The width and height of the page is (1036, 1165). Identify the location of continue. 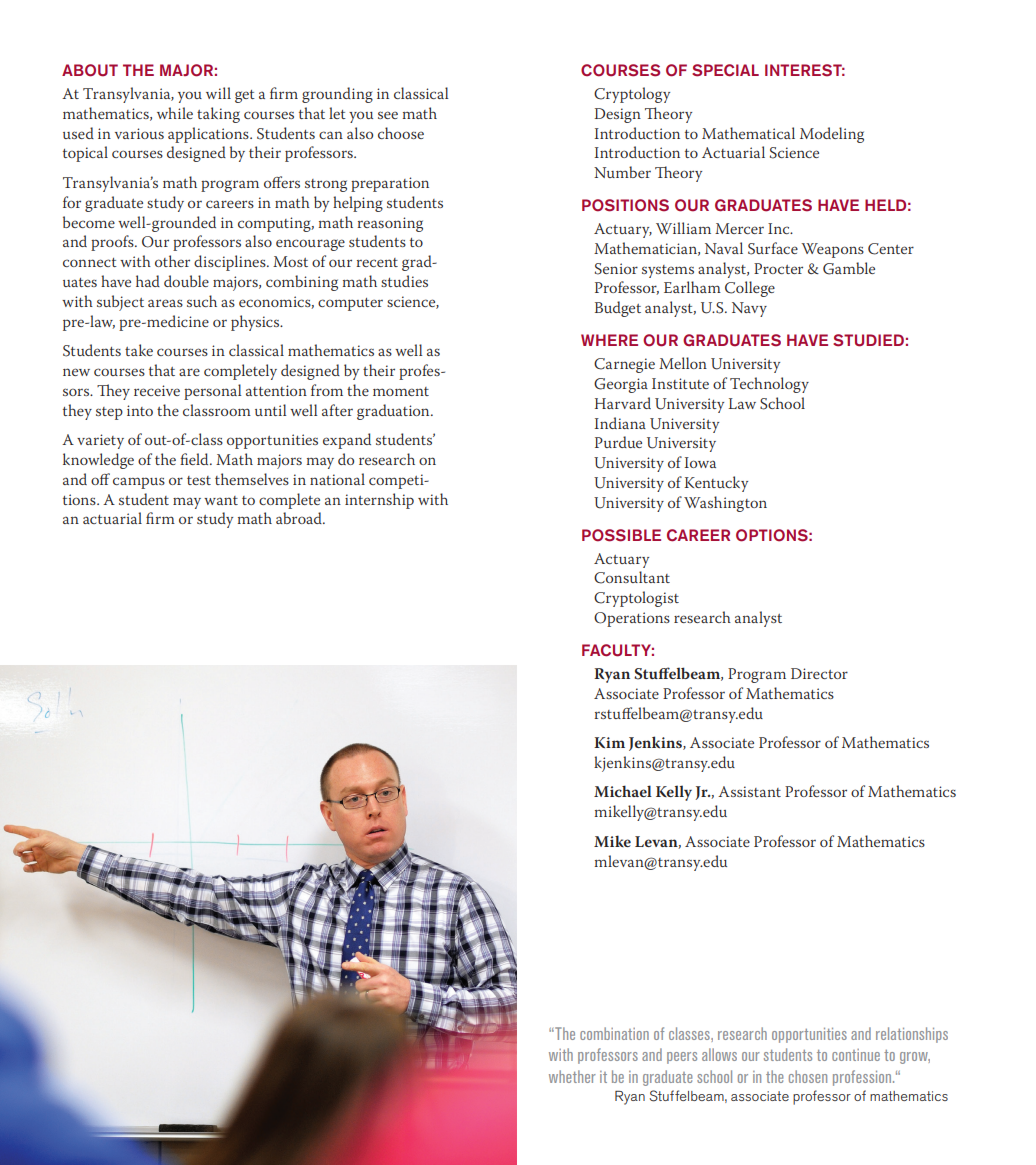
(856, 1055).
